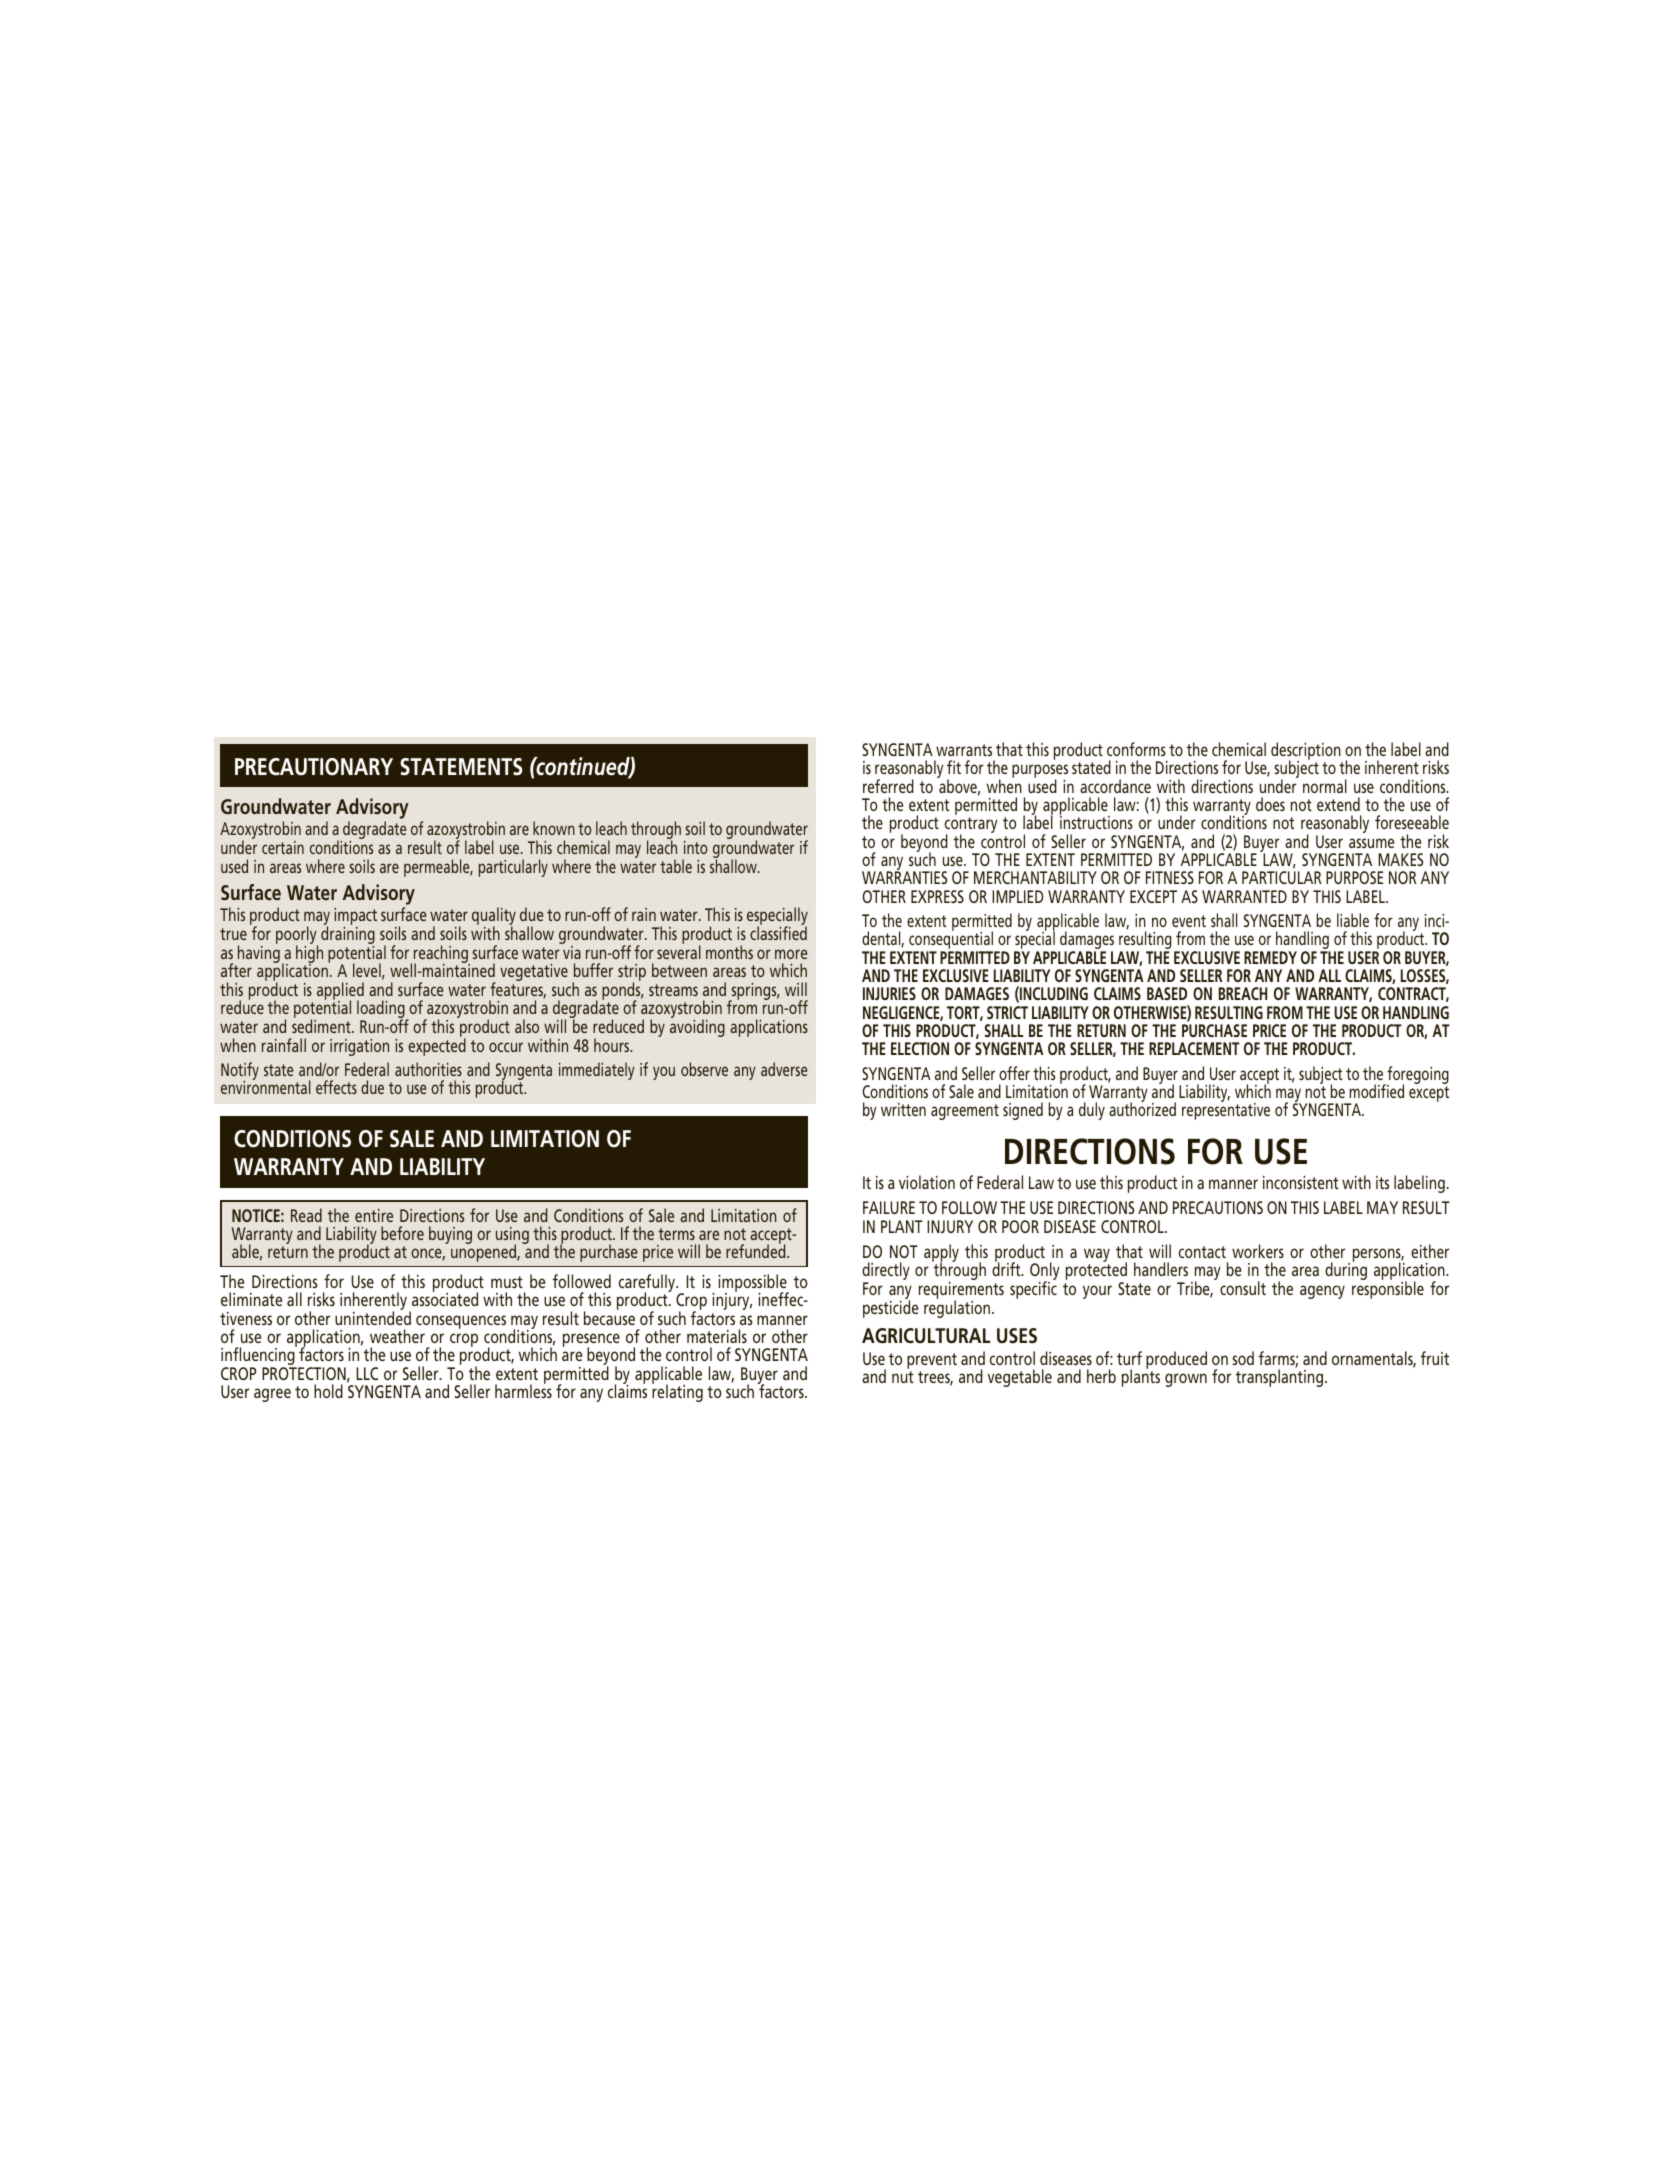  I want to click on modified, so click(1377, 1091).
